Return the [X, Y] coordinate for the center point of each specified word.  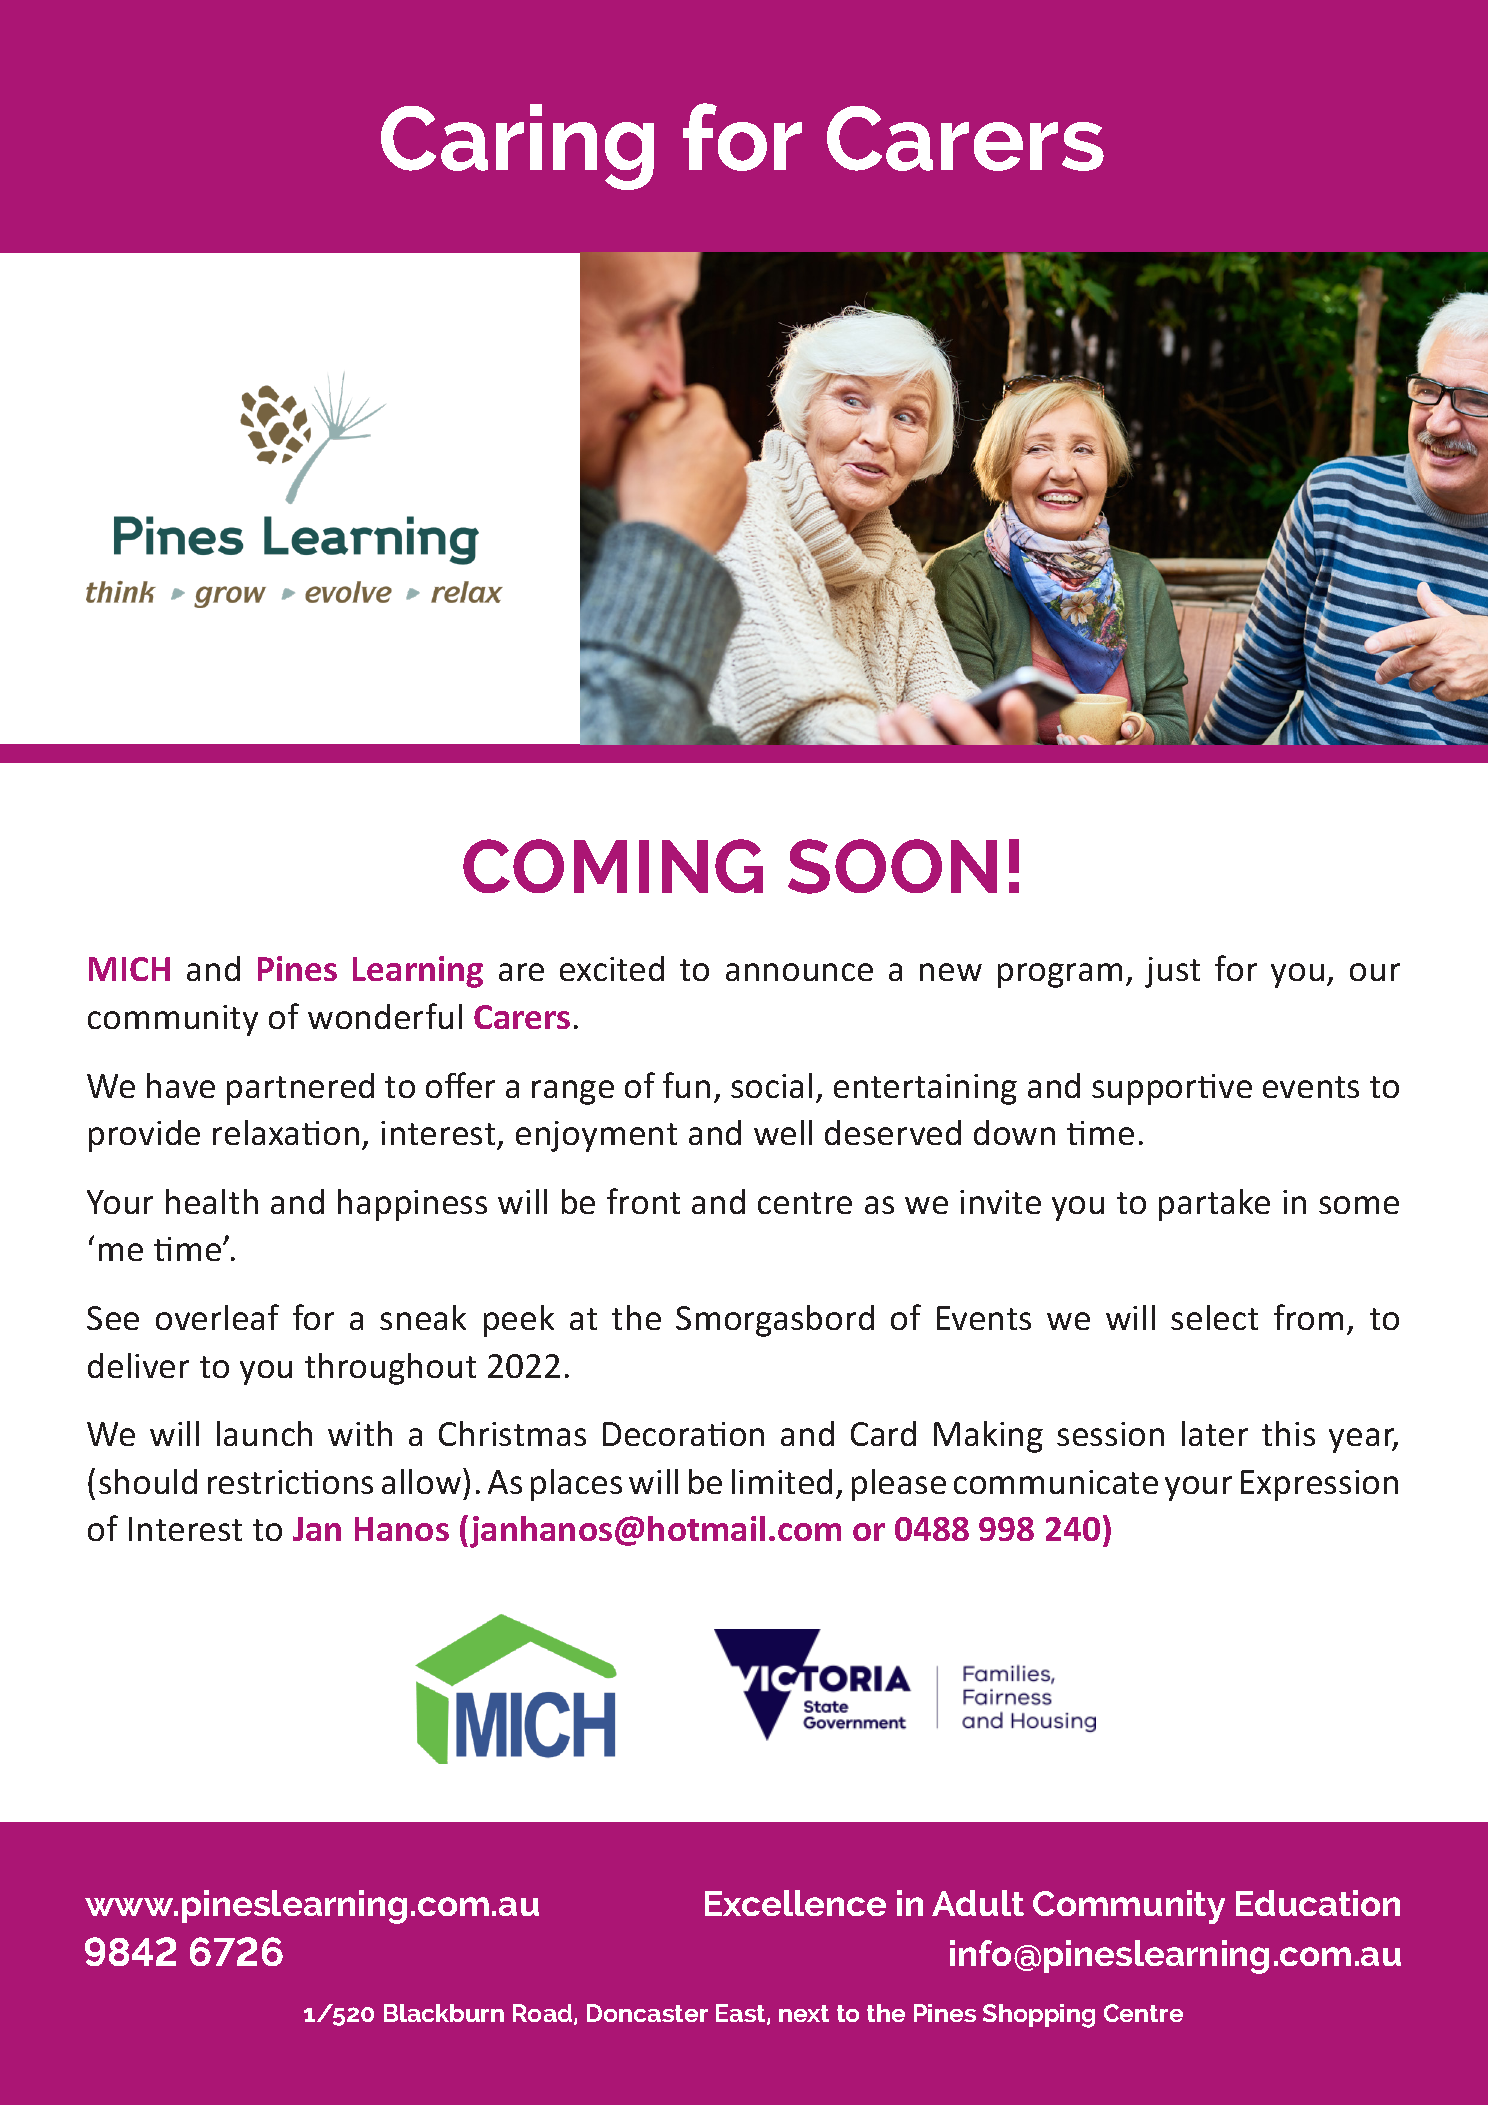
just [1172, 972]
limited [782, 1481]
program [1060, 975]
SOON [892, 866]
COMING [613, 866]
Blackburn [444, 2013]
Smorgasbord [775, 1321]
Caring [517, 147]
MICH [129, 969]
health [212, 1201]
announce [799, 972]
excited [612, 968]
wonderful [385, 1016]
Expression [1319, 1485]
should [148, 1481]
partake [1214, 1205]
